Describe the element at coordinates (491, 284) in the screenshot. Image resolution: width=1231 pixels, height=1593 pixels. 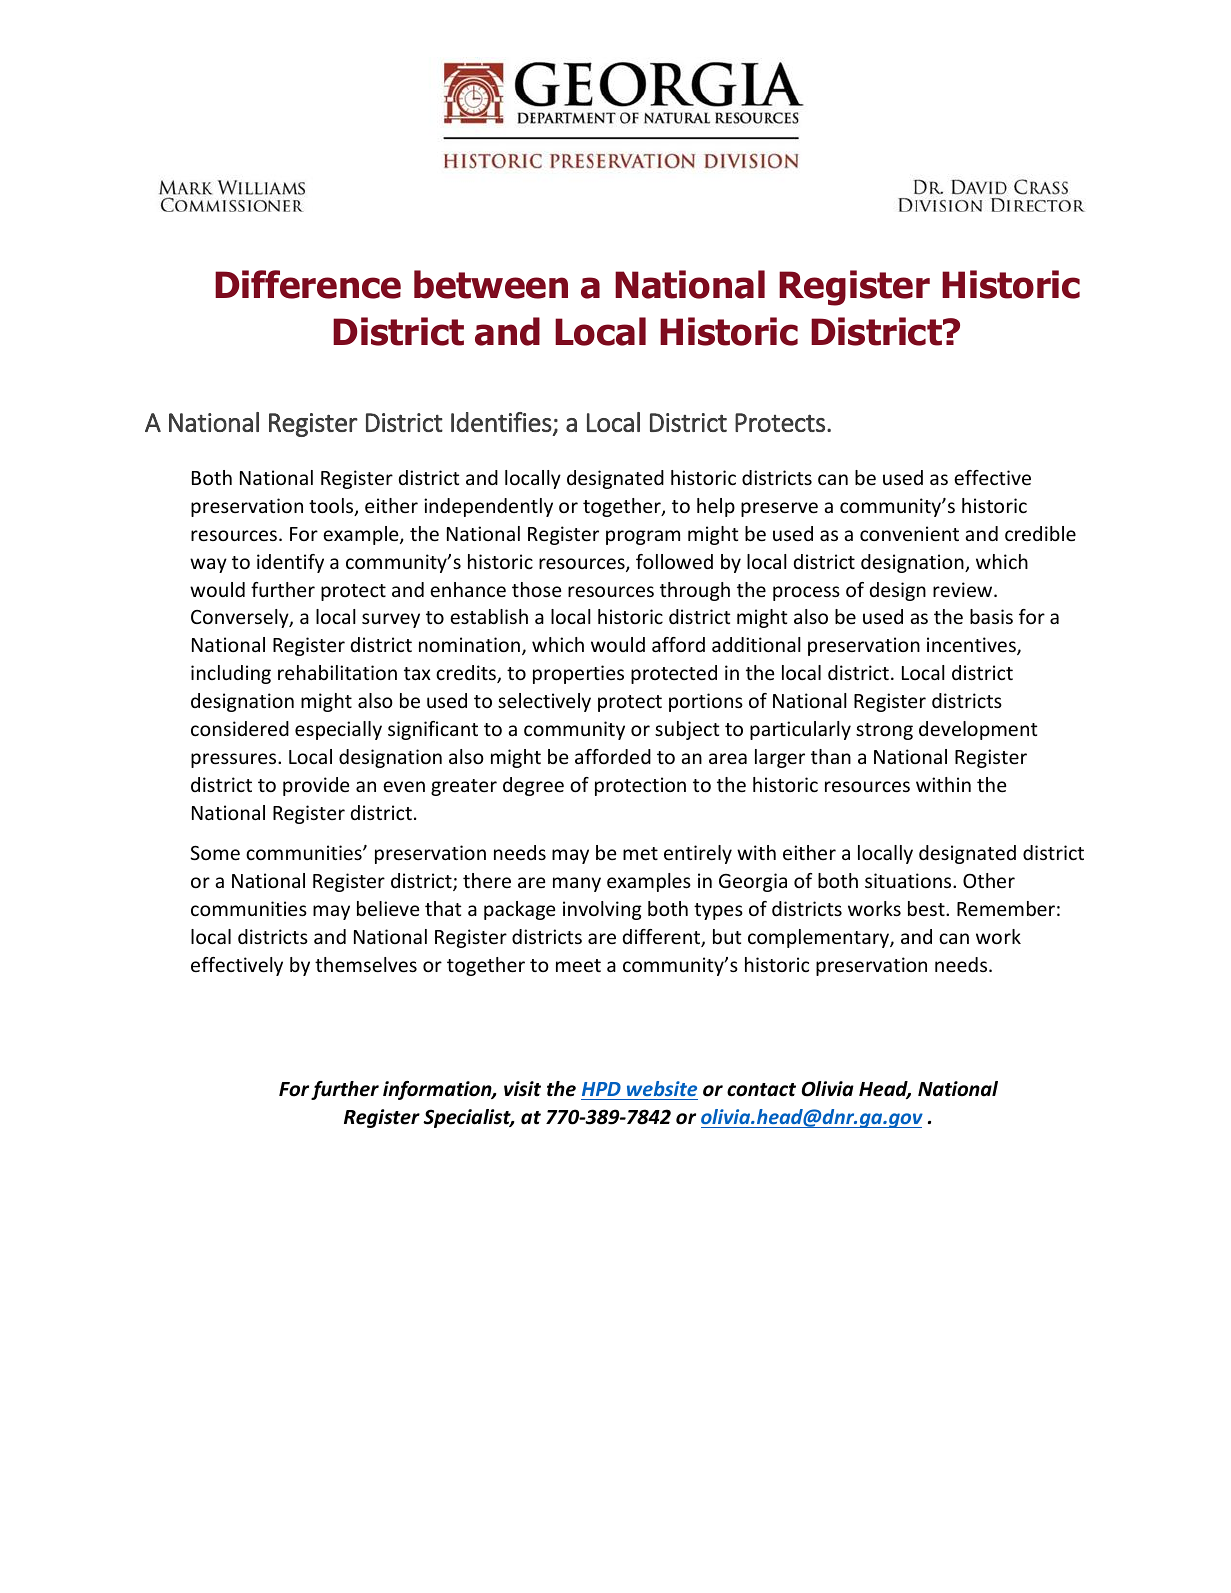
I see `between` at that location.
